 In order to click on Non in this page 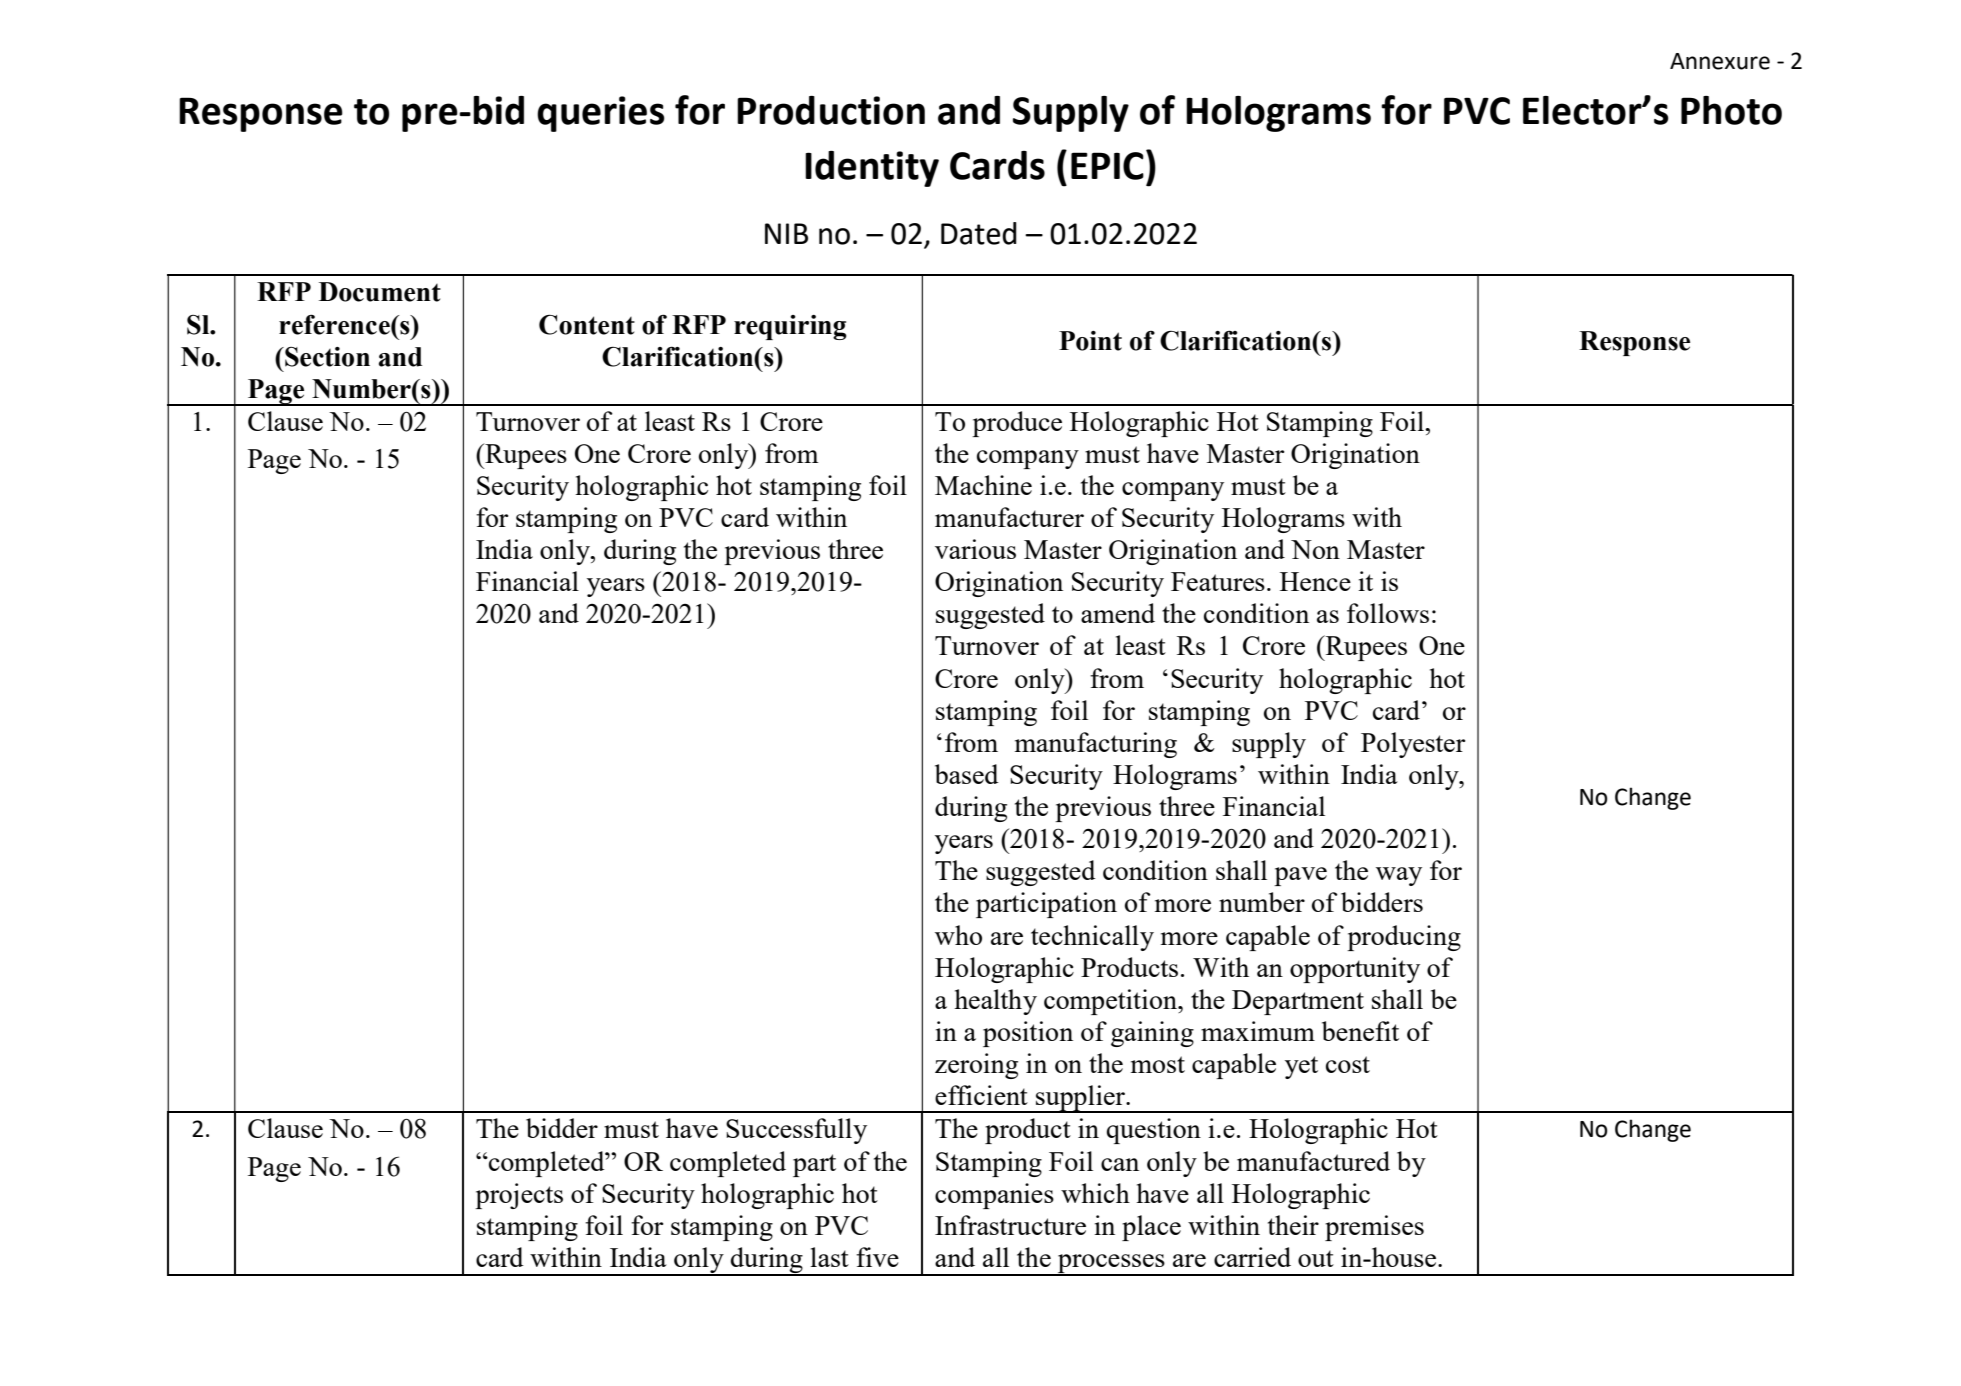, I will do `click(1315, 549)`.
